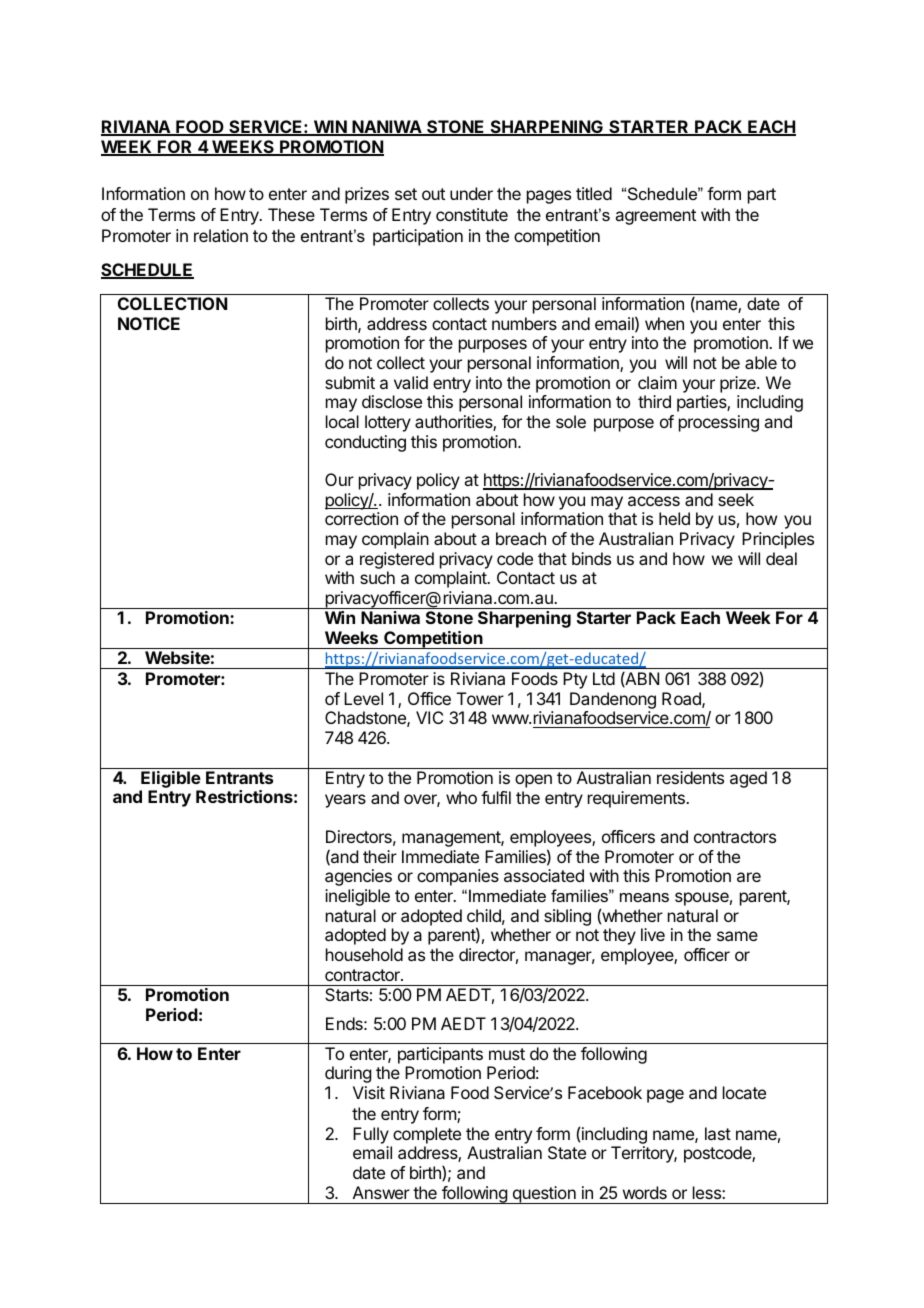 The image size is (924, 1308). Describe the element at coordinates (427, 1135) in the image. I see `complete` at that location.
